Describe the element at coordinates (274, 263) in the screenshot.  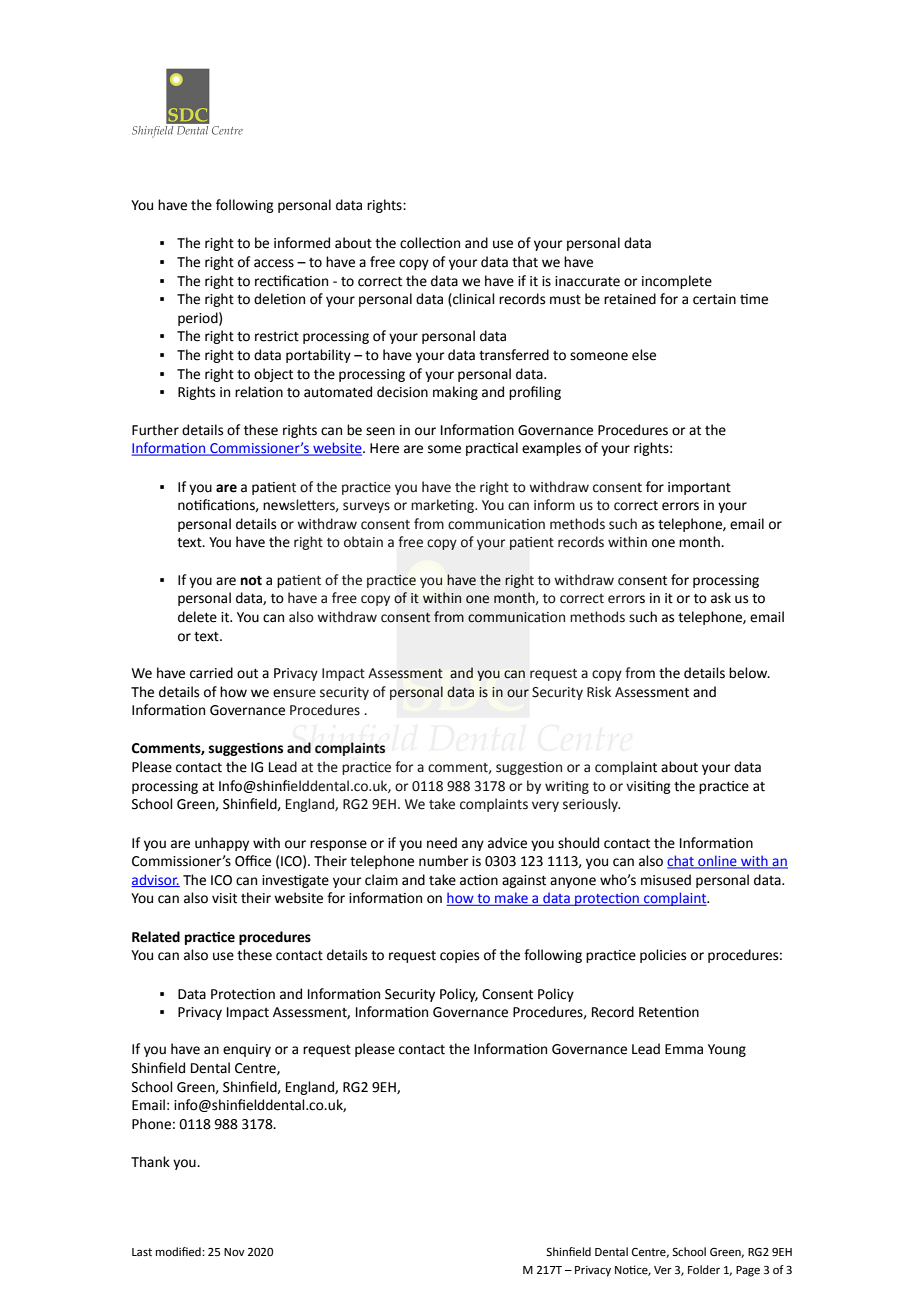
I see `access` at that location.
